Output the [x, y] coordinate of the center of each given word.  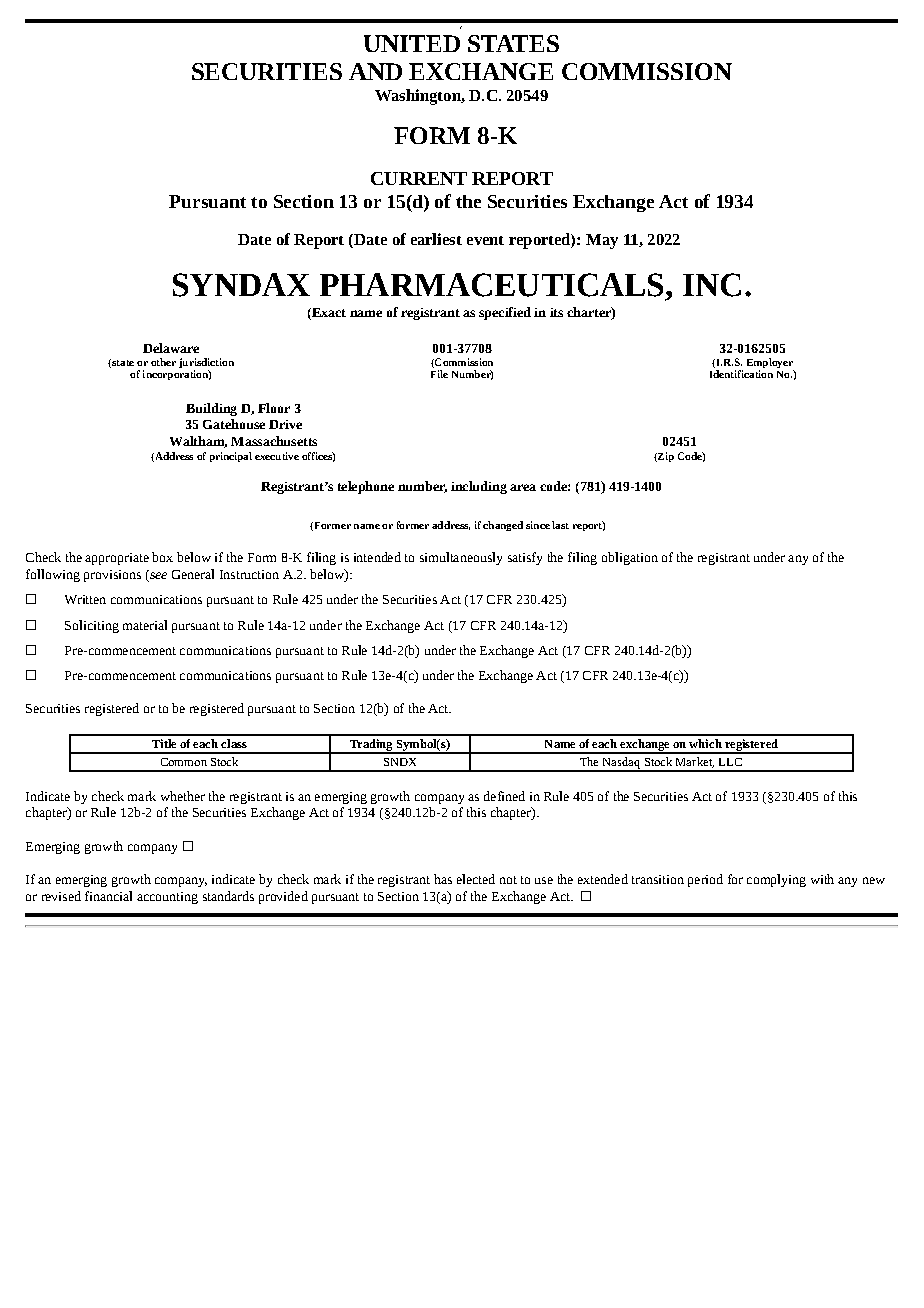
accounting [167, 898]
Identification [741, 372]
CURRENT [419, 178]
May [602, 241]
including [479, 487]
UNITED [412, 43]
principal [231, 457]
